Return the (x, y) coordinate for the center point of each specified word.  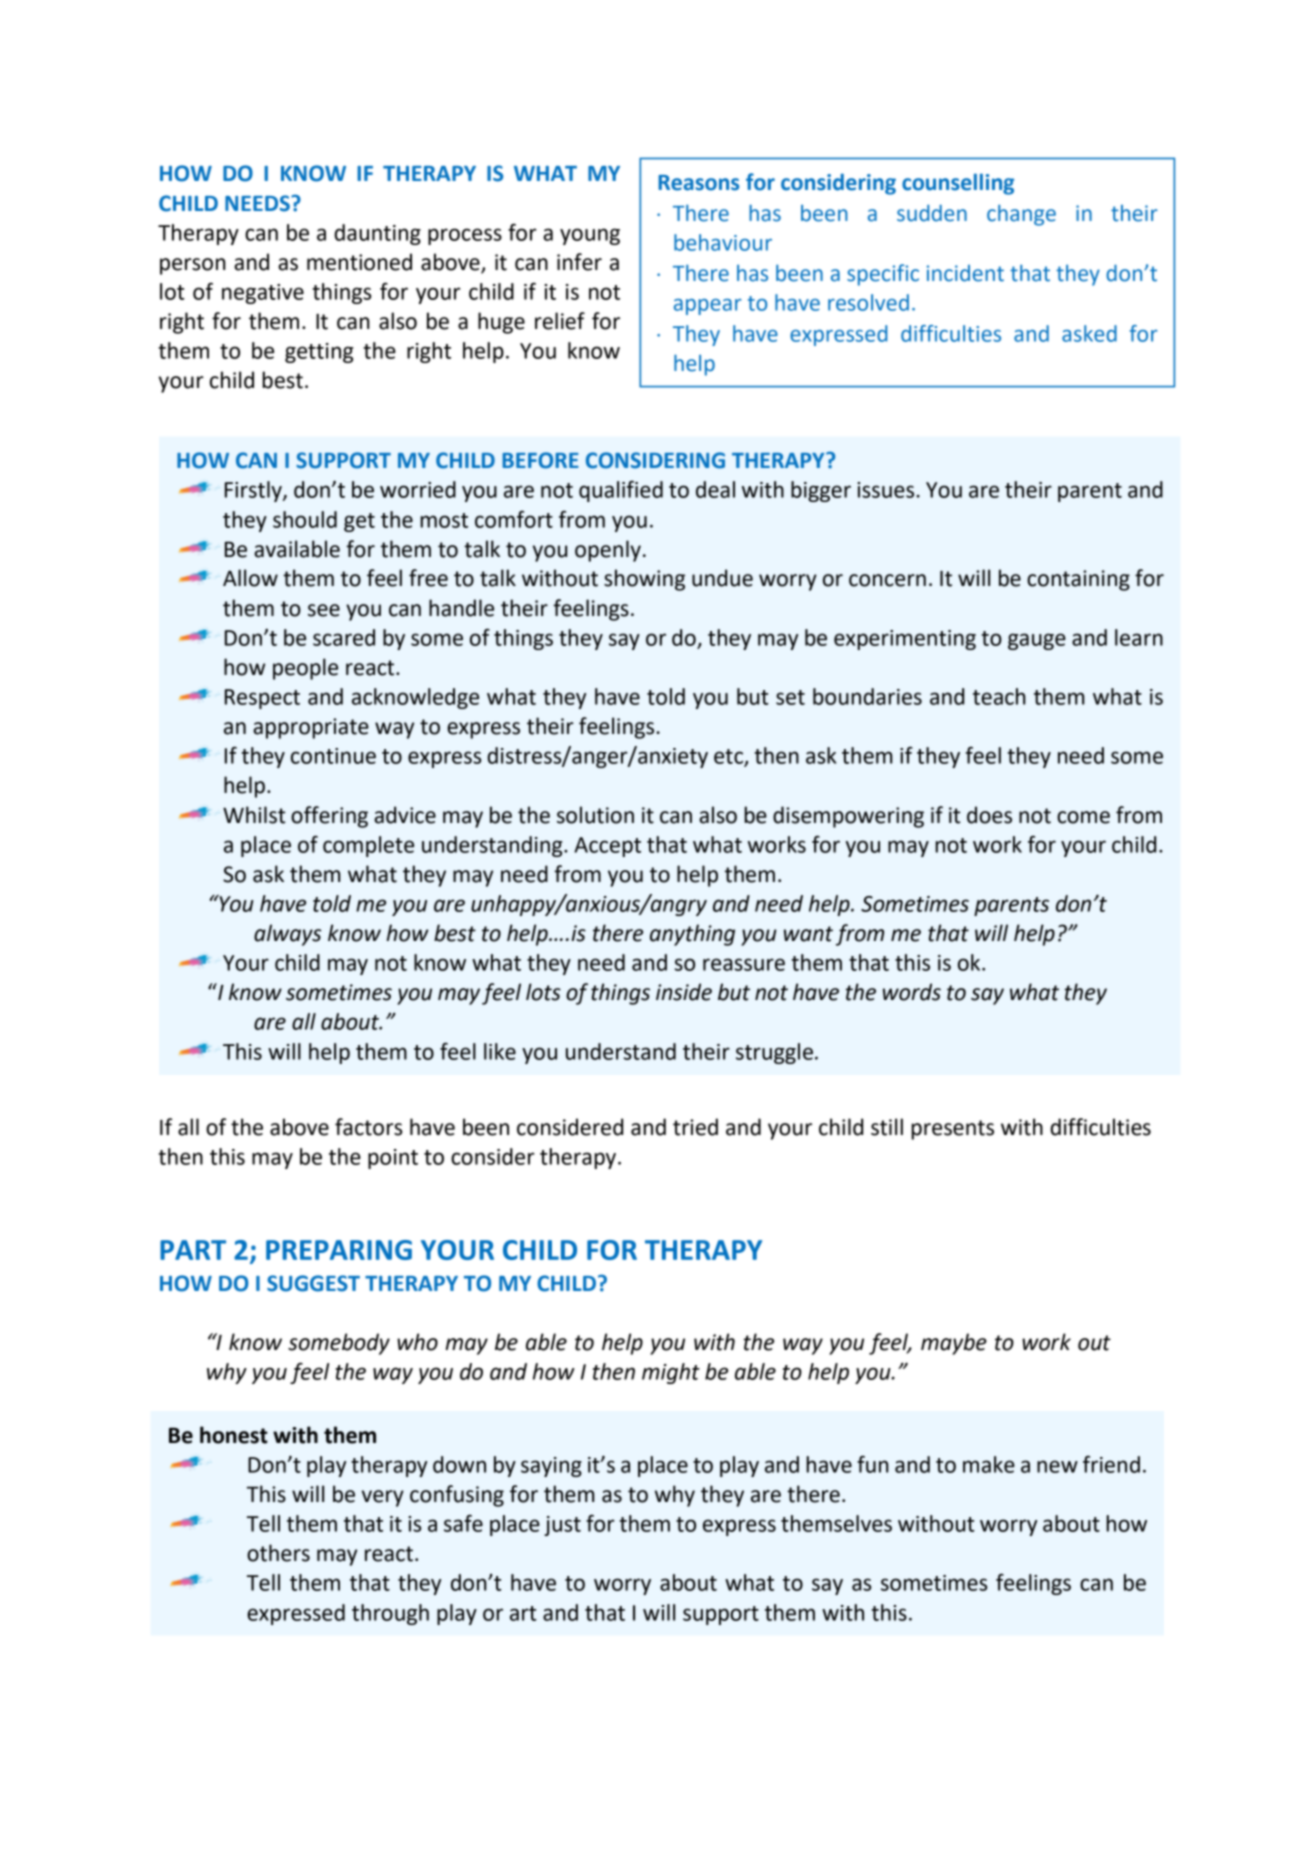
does (989, 815)
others (278, 1553)
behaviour (723, 242)
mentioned (359, 262)
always (287, 935)
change (1021, 215)
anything (692, 935)
